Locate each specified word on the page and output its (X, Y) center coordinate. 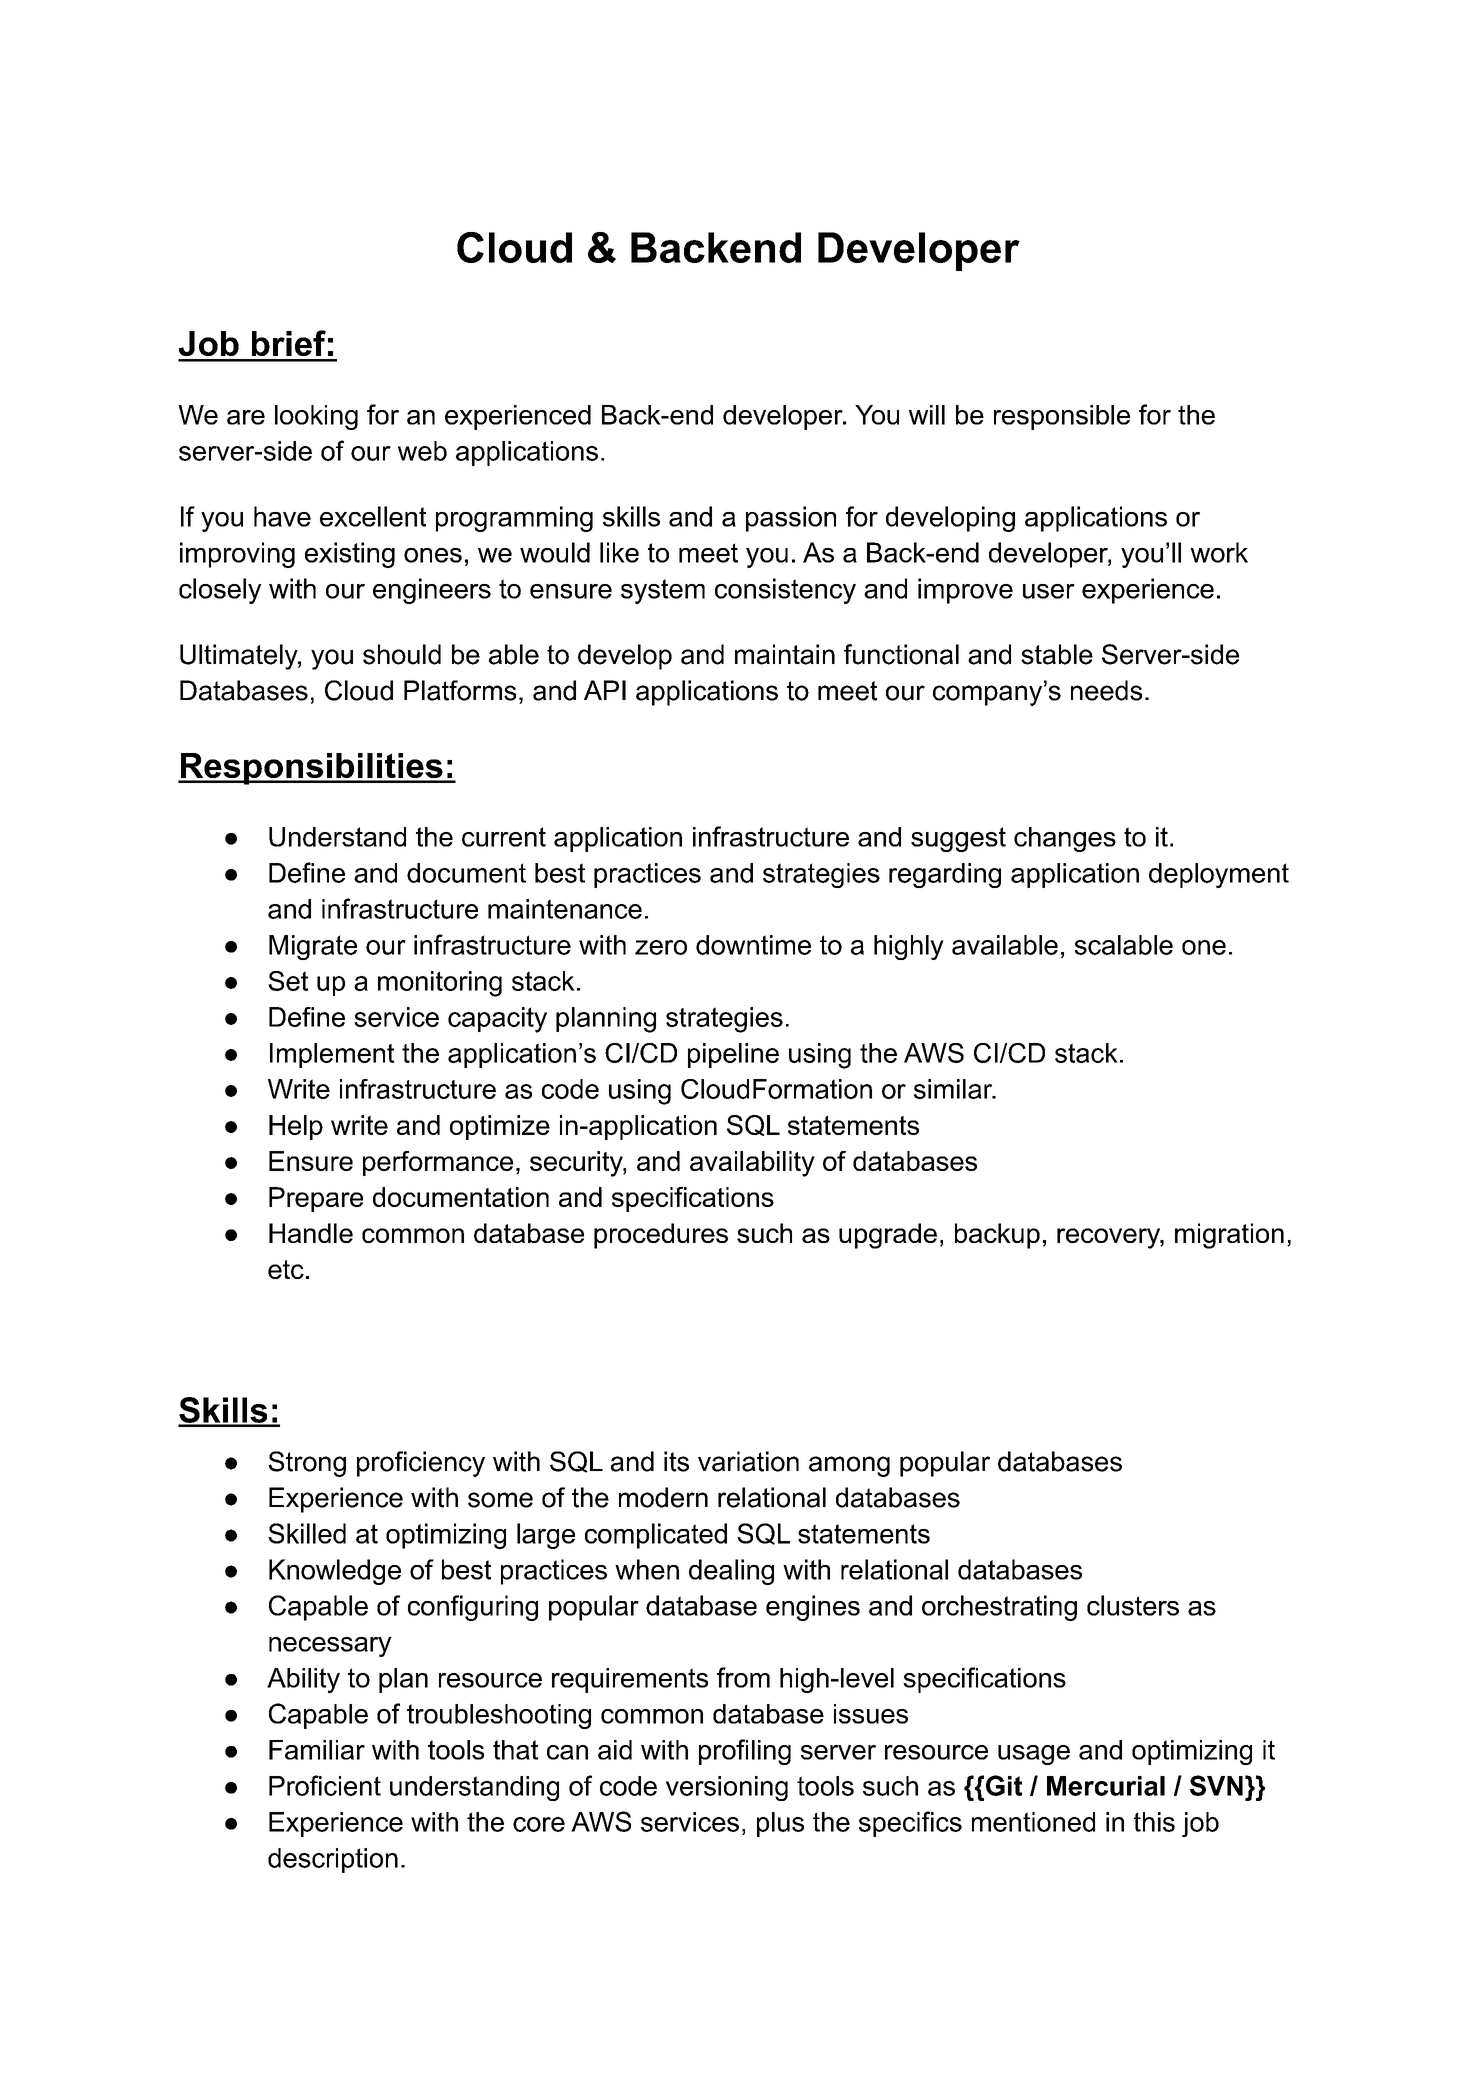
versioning (727, 1788)
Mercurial (1106, 1786)
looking (316, 417)
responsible (1062, 417)
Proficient (325, 1785)
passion (791, 519)
